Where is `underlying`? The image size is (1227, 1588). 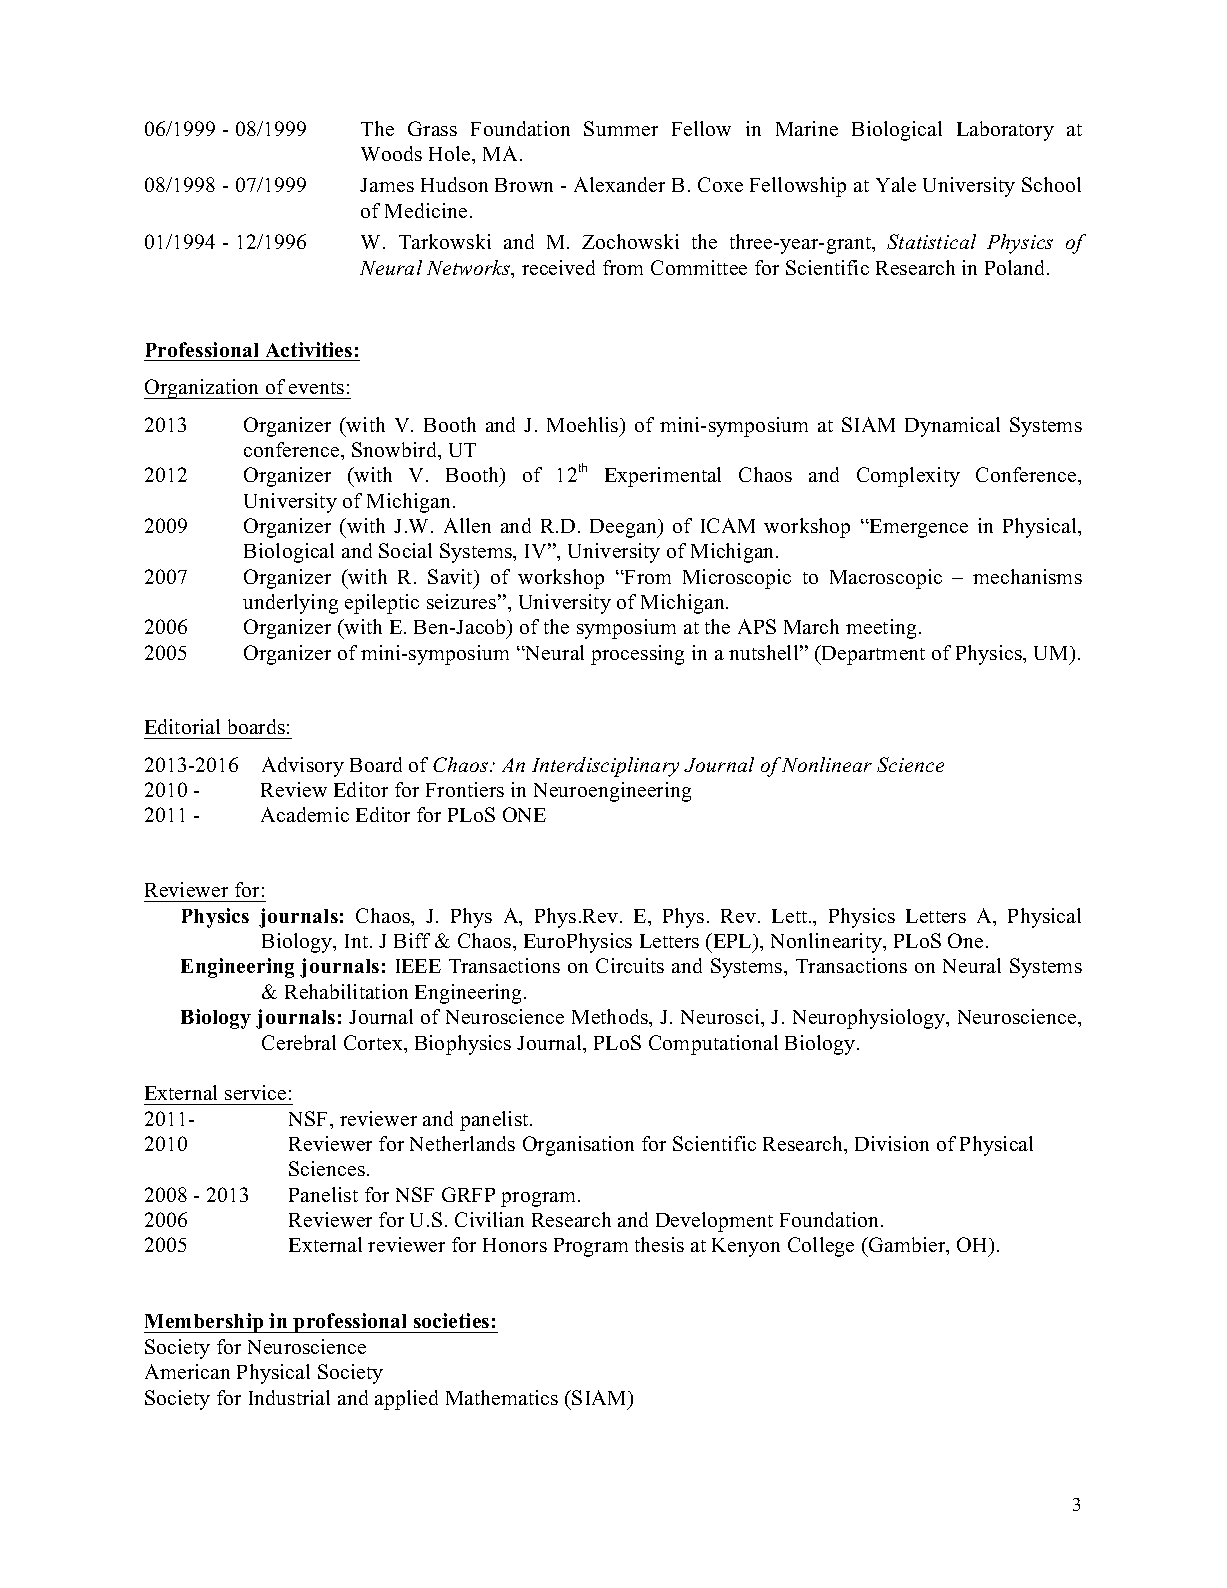 underlying is located at coordinates (290, 604).
